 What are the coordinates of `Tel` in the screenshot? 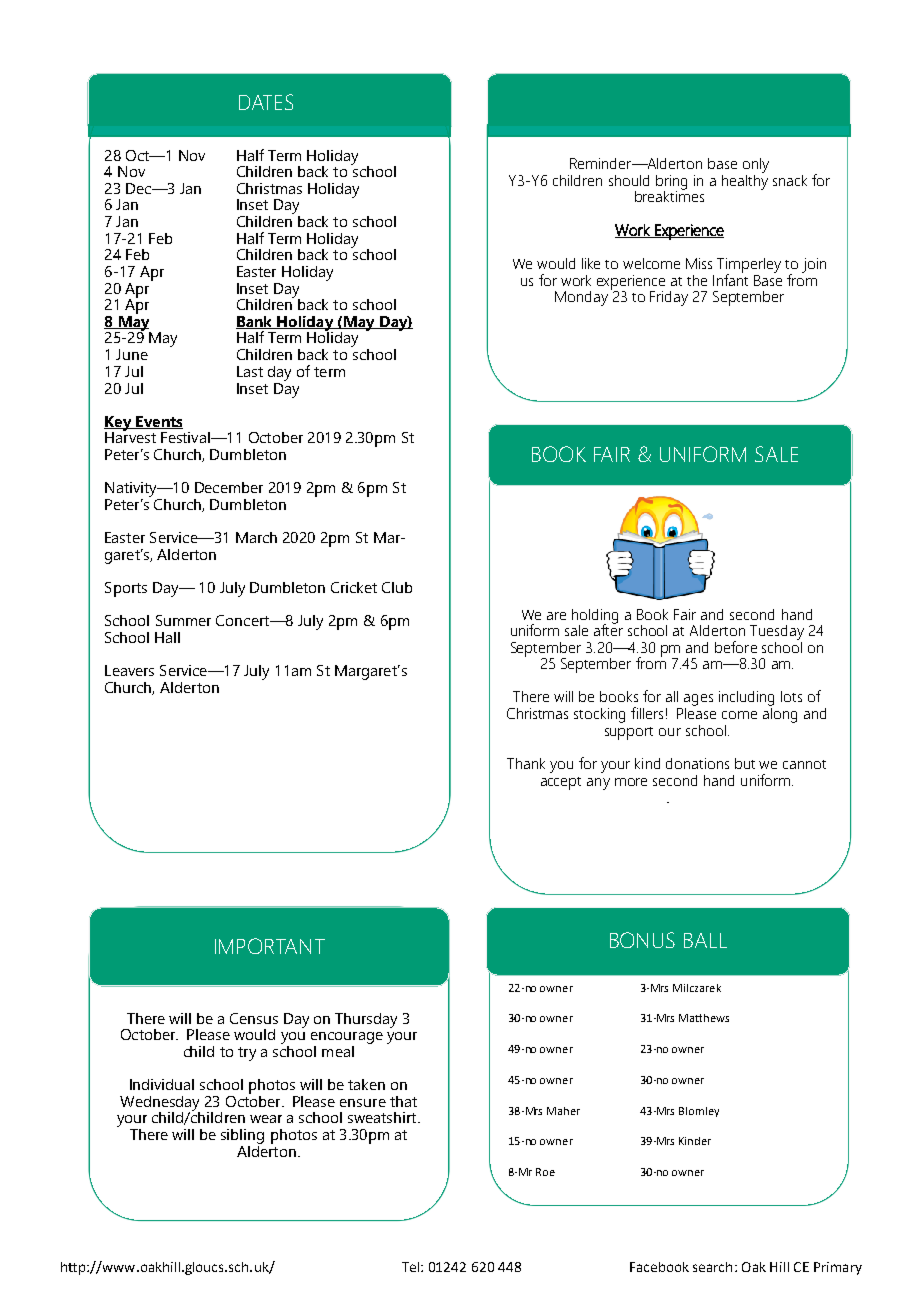 It's located at (412, 1267).
